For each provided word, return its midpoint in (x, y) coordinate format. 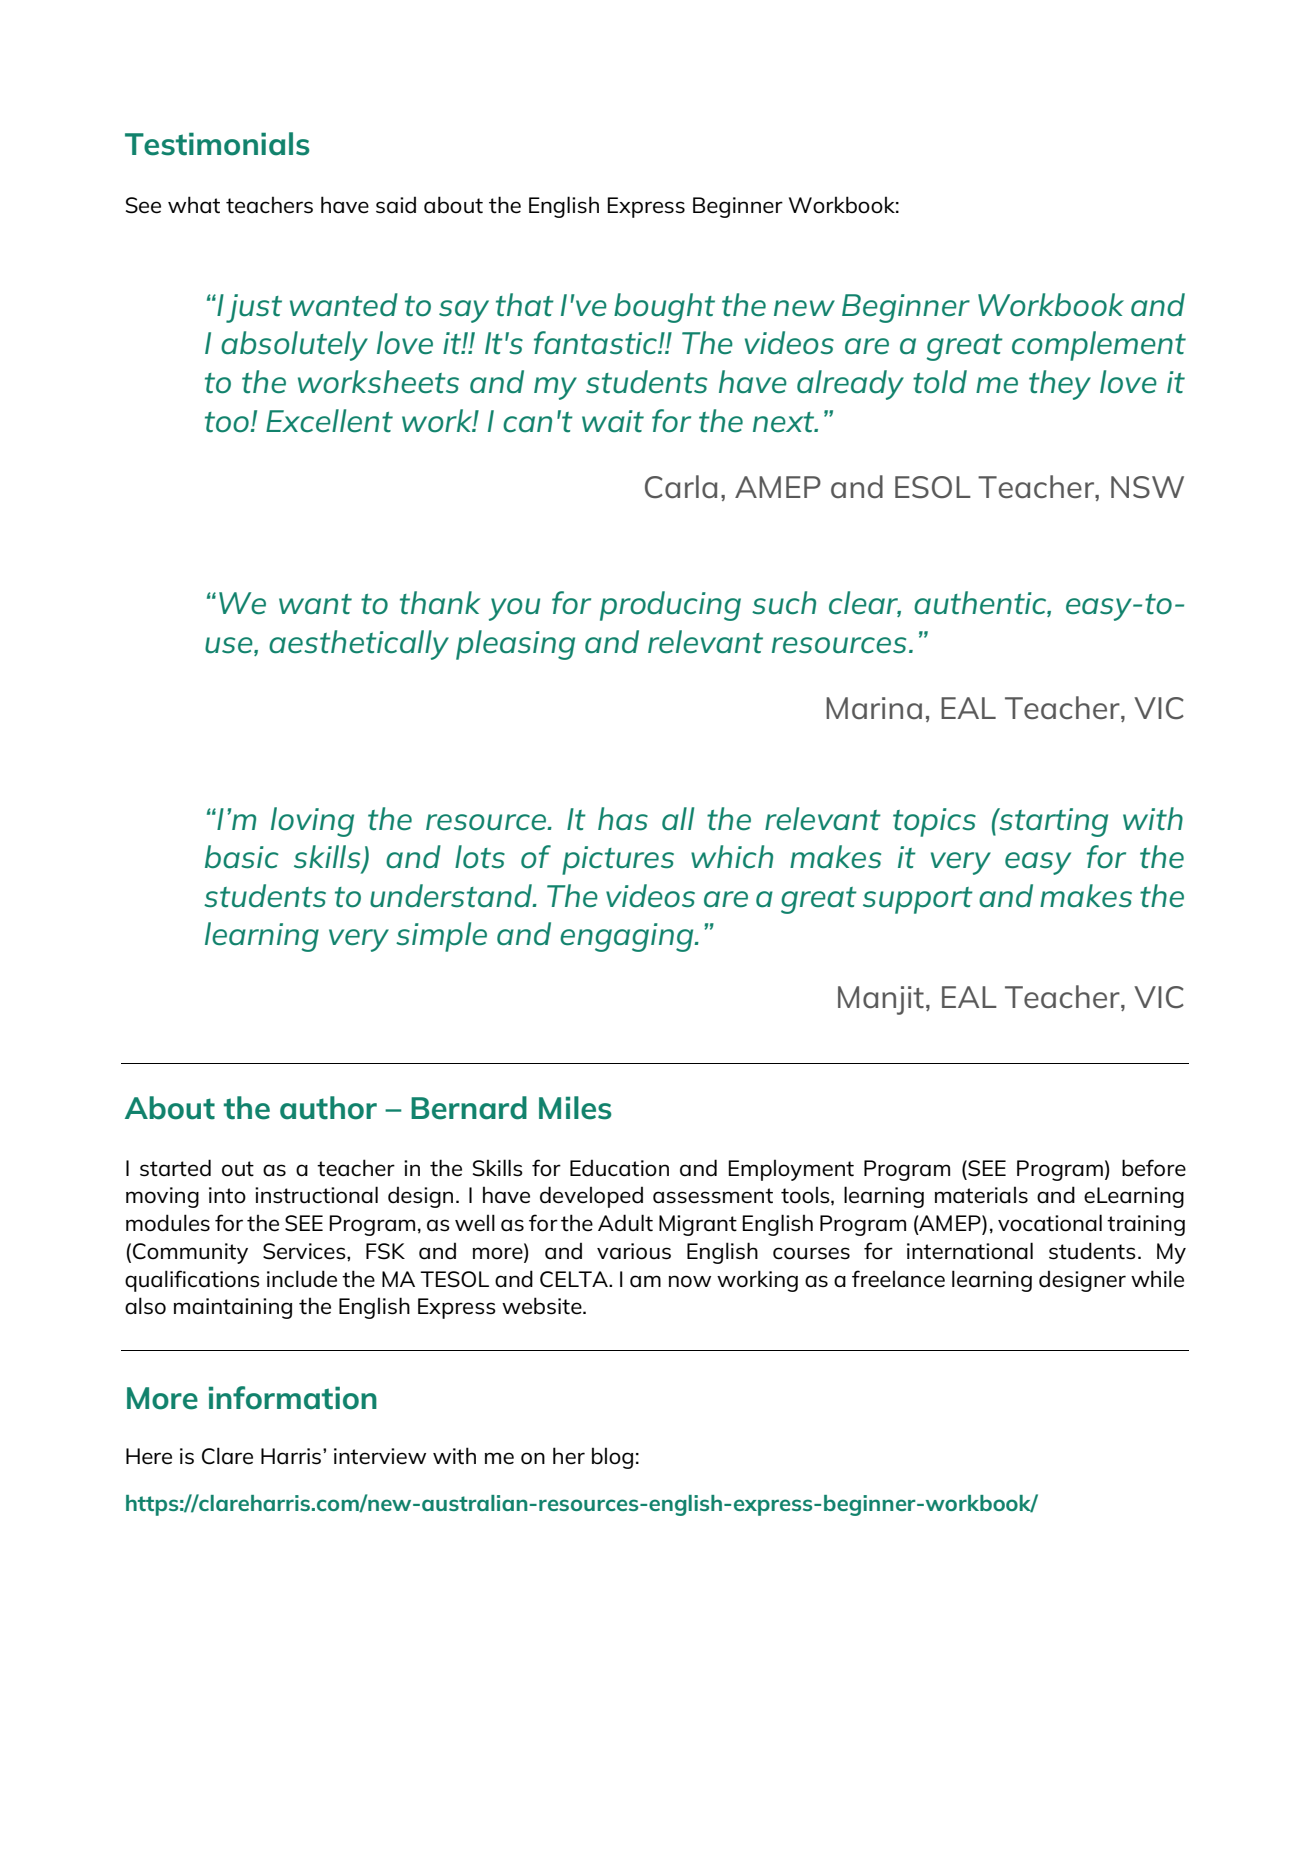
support (918, 900)
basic (242, 857)
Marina (874, 708)
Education (619, 1168)
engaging (628, 937)
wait (613, 421)
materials (981, 1195)
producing (670, 606)
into (227, 1195)
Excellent (329, 421)
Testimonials (217, 144)
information (293, 1398)
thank (440, 603)
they (1060, 385)
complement (1099, 346)
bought (664, 308)
